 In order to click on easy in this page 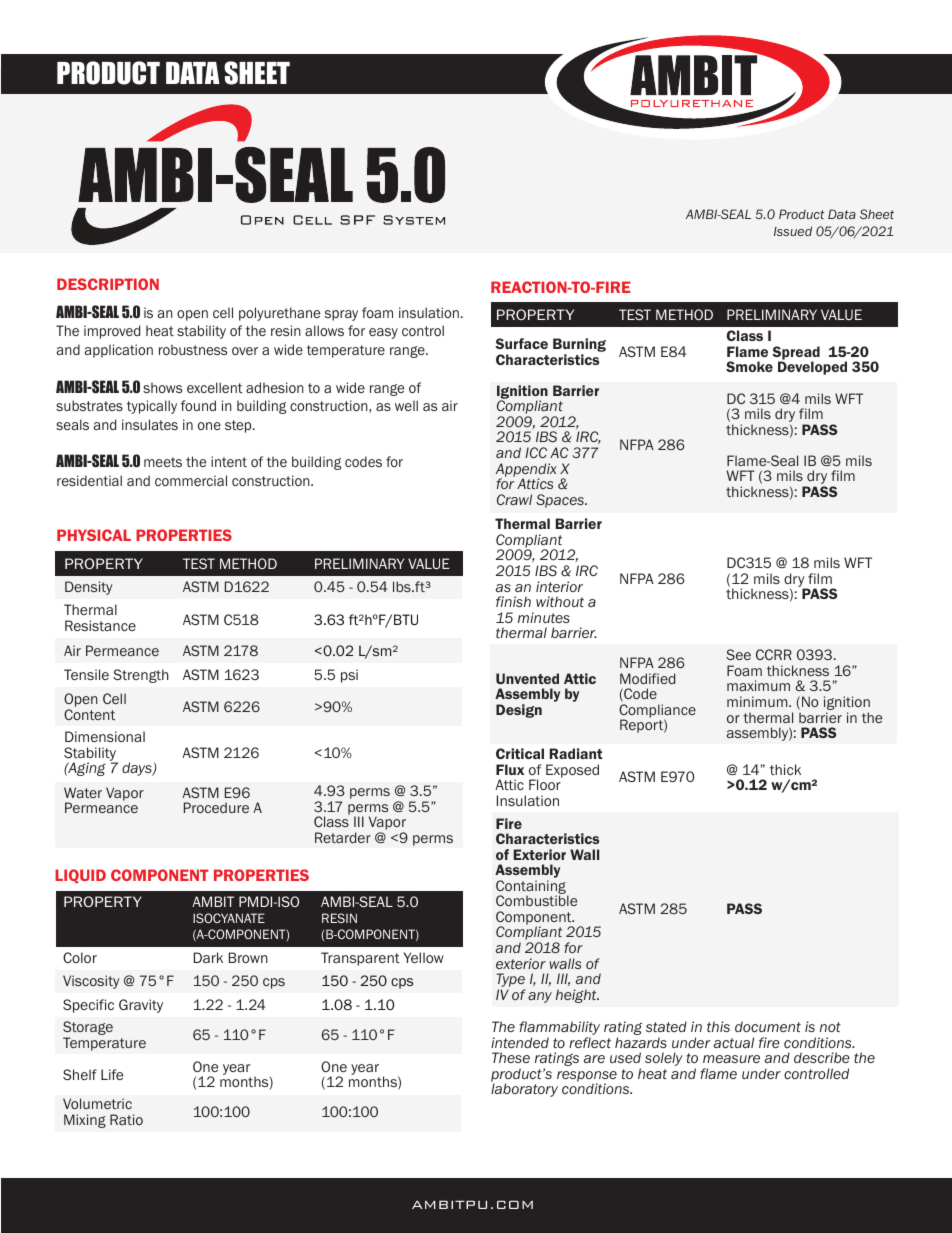, I will do `click(383, 333)`.
